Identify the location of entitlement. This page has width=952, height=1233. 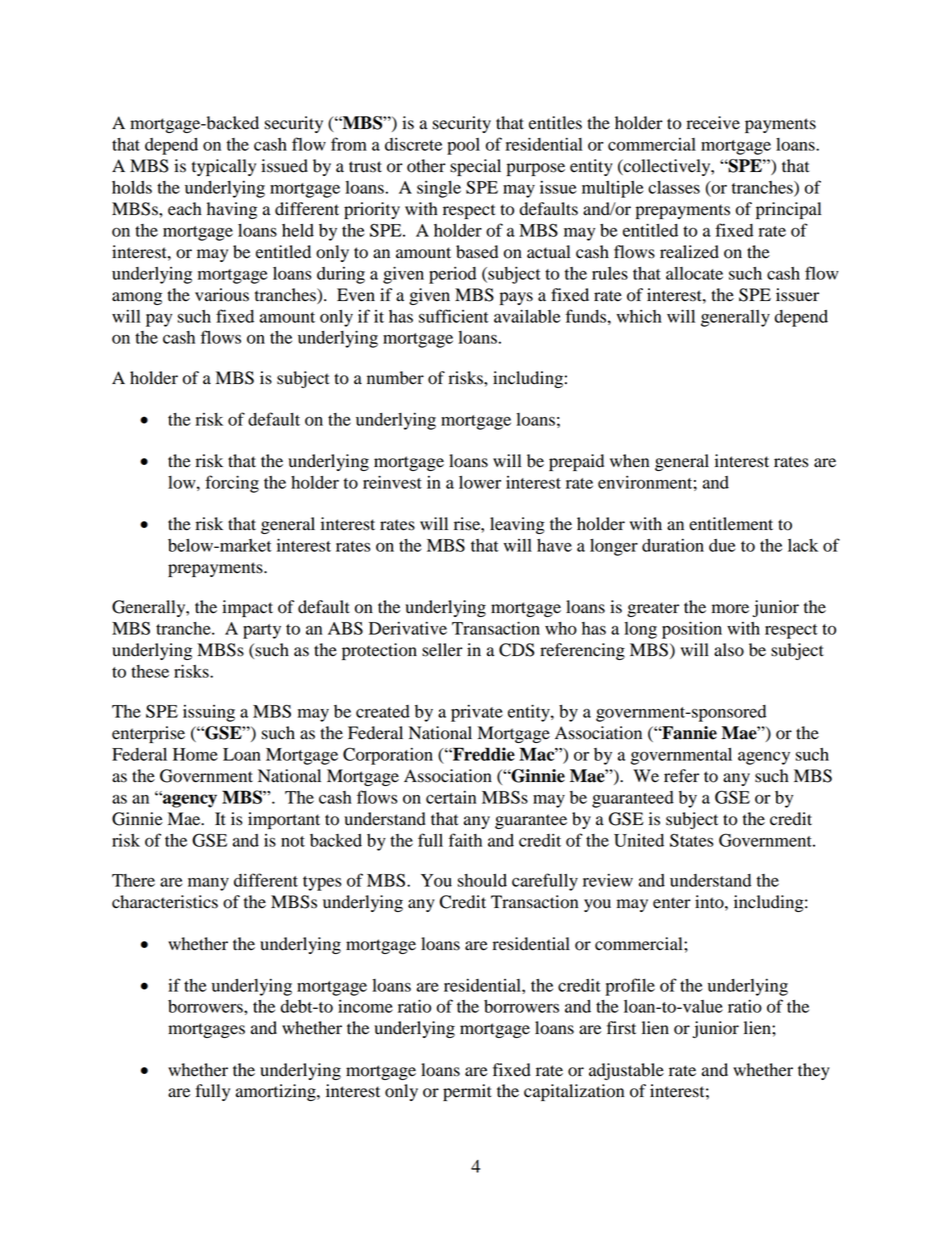
(731, 524).
